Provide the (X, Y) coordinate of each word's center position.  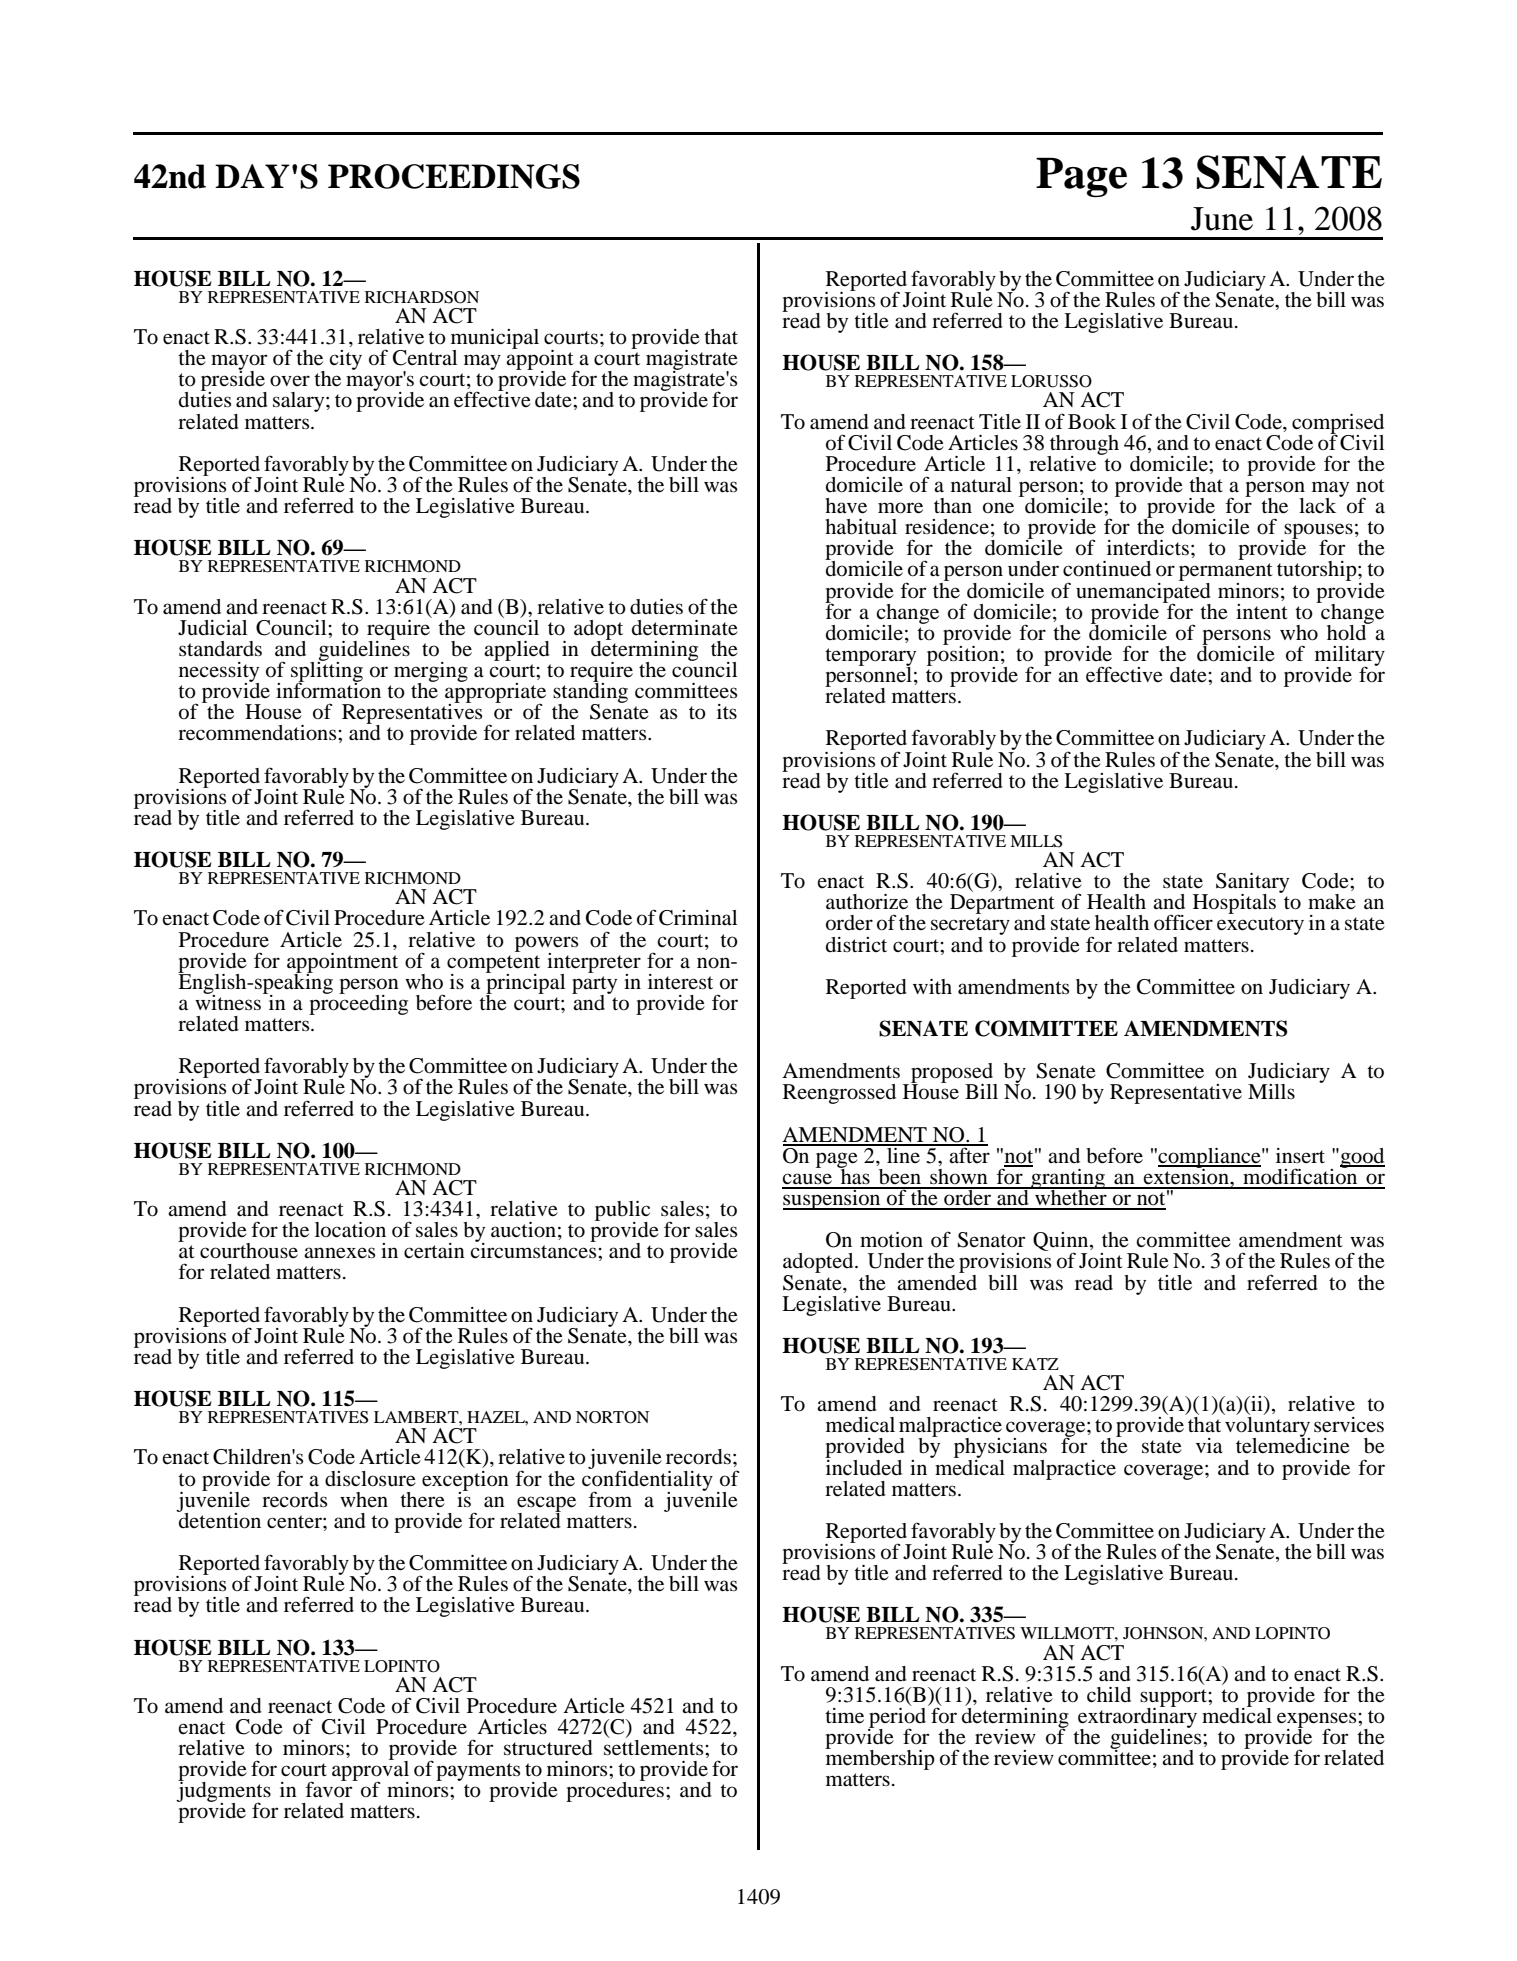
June (1222, 219)
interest (680, 982)
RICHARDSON (422, 297)
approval (370, 1771)
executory (1260, 926)
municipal (495, 340)
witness (228, 1001)
